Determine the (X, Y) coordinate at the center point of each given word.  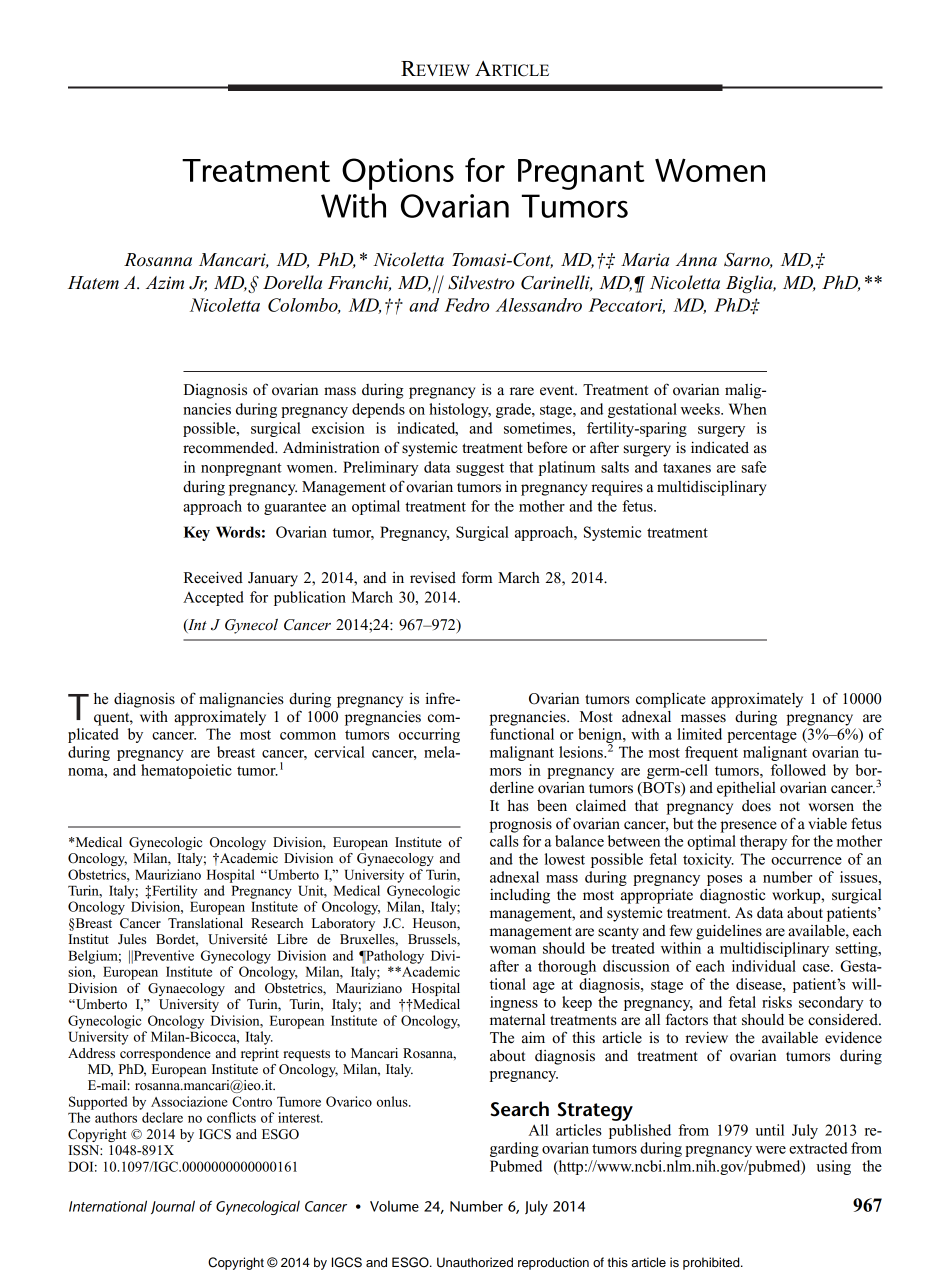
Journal (173, 1207)
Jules (132, 939)
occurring (429, 735)
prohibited (712, 1263)
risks (777, 1002)
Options (398, 174)
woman (513, 950)
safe (754, 467)
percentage (762, 736)
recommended (230, 448)
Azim (165, 282)
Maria (645, 259)
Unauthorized (475, 1262)
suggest (480, 469)
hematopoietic (186, 771)
